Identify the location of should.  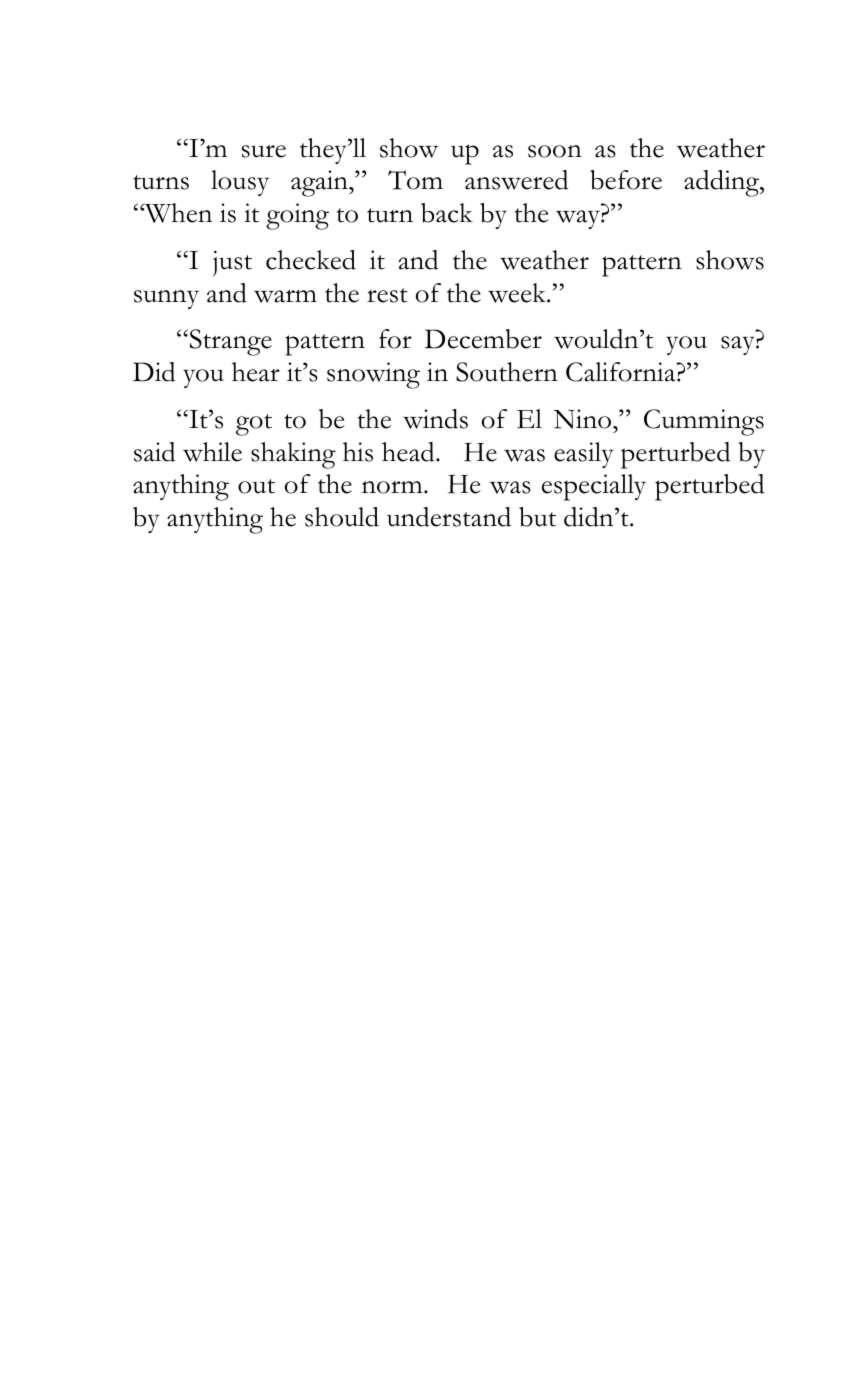
(342, 517).
